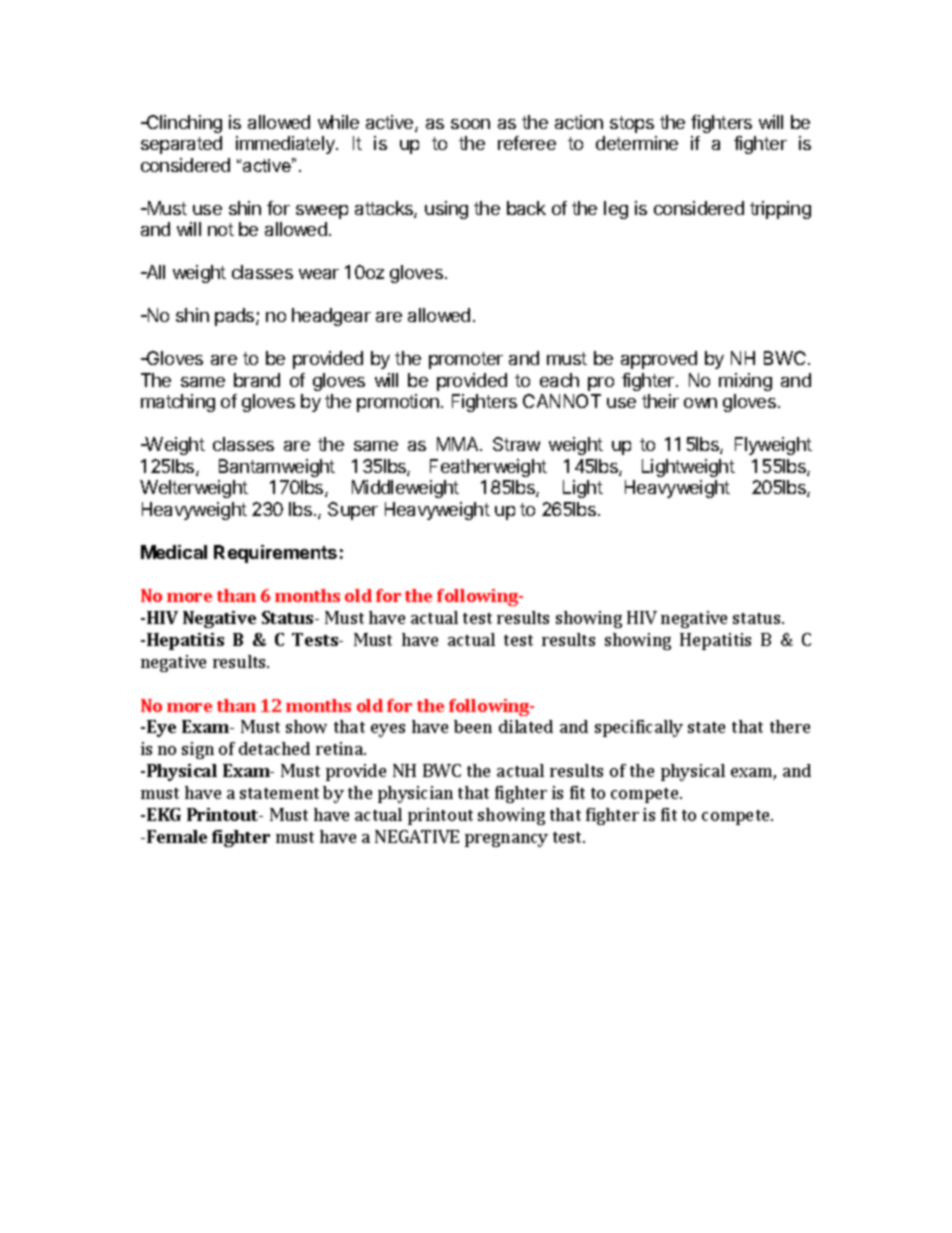  Describe the element at coordinates (286, 145) in the image. I see `immediately` at that location.
